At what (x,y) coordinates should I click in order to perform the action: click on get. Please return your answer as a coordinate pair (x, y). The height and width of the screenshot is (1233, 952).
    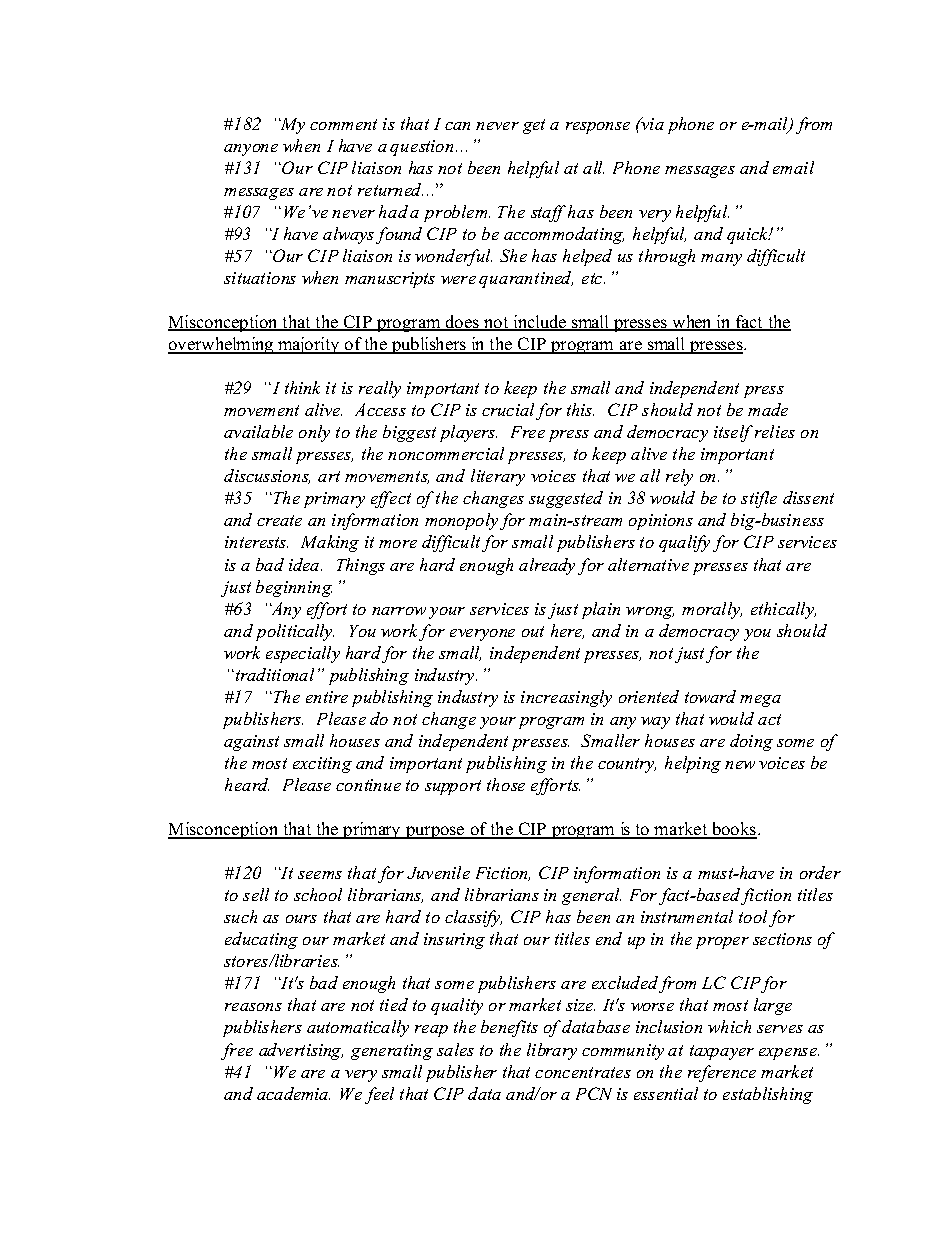
    Looking at the image, I should click on (534, 126).
